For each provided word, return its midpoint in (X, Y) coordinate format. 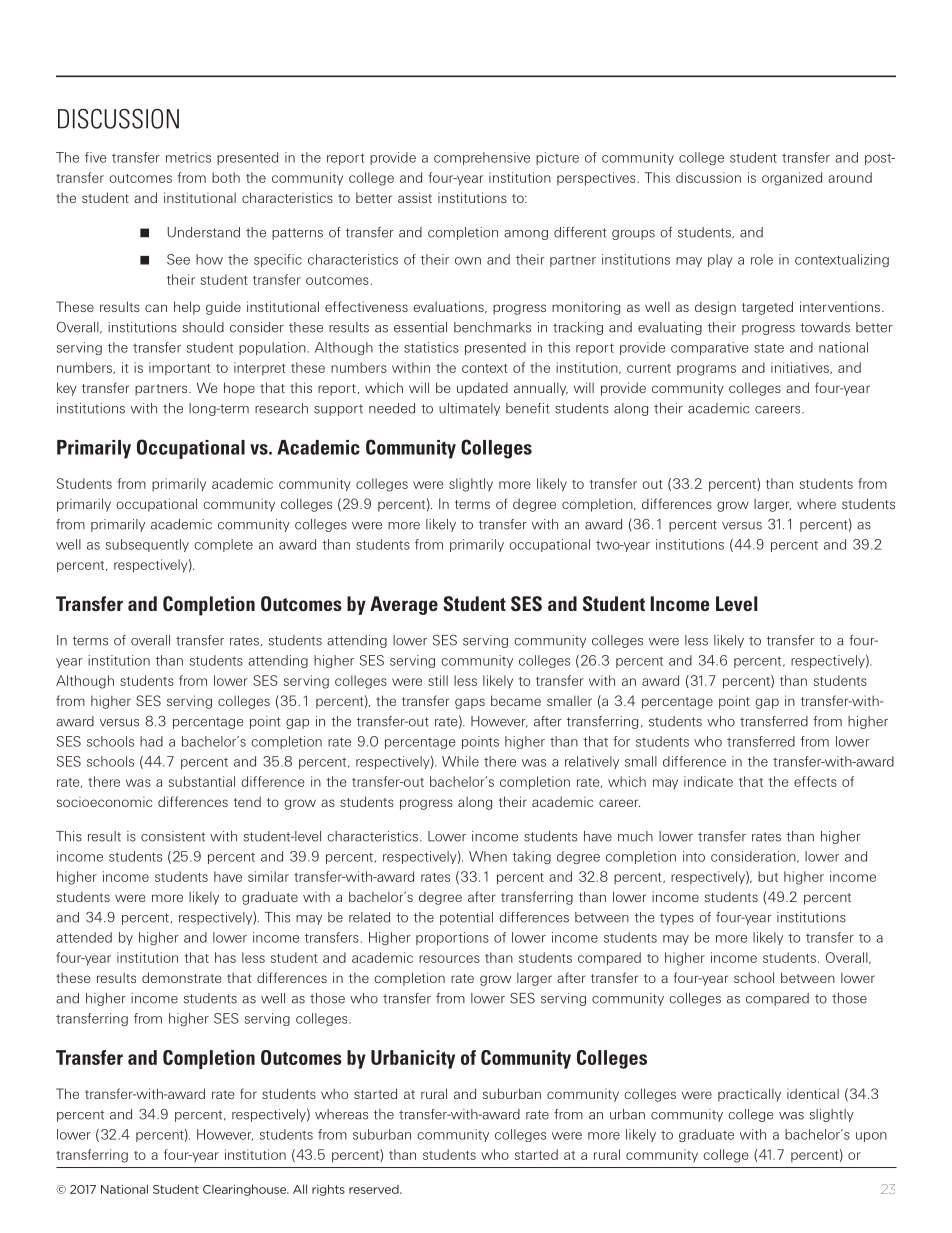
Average (404, 605)
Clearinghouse (246, 1190)
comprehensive (482, 158)
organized (792, 179)
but (768, 876)
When (488, 856)
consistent (173, 836)
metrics (188, 157)
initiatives (801, 368)
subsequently (147, 545)
